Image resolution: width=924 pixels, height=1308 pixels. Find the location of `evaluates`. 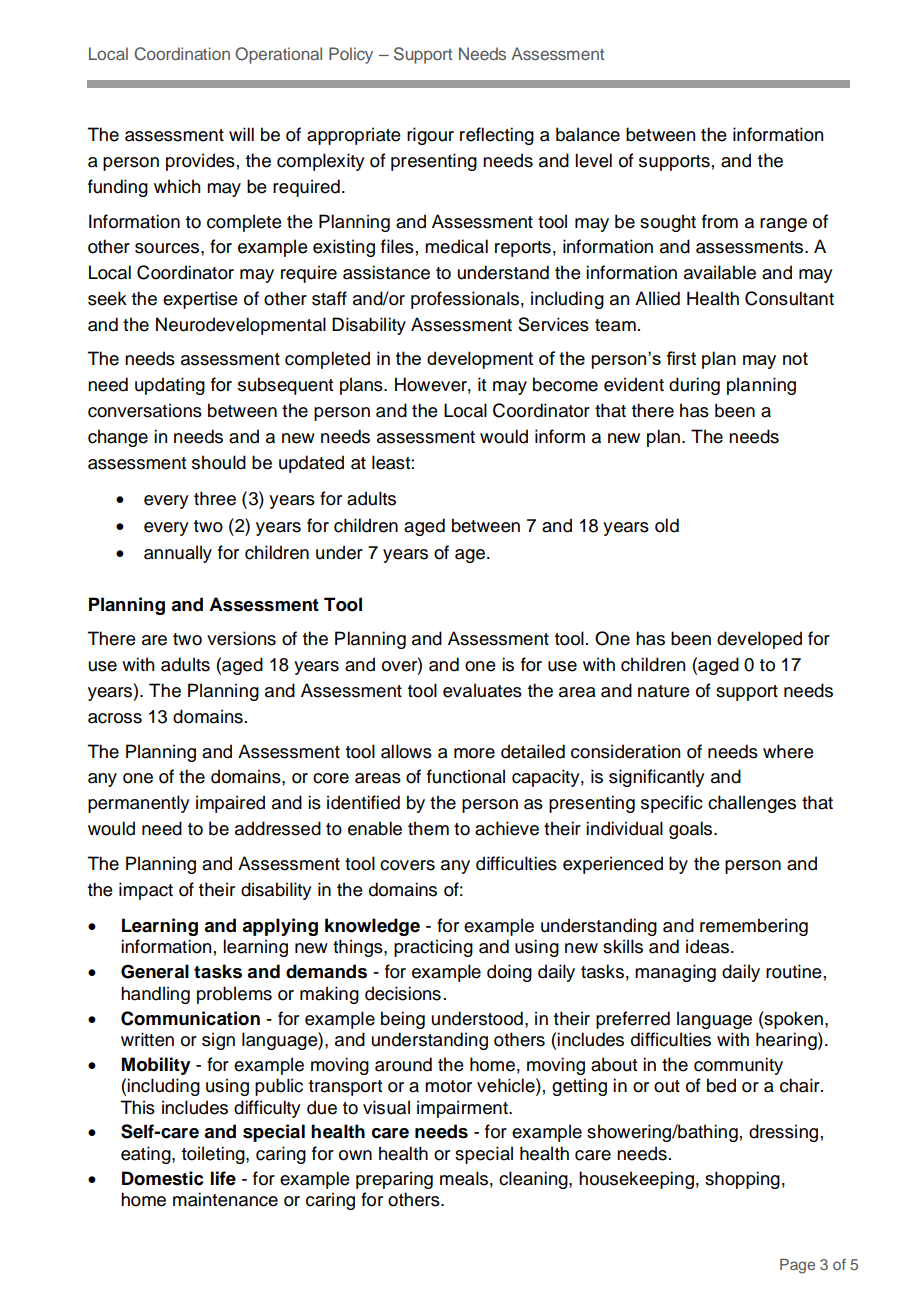

evaluates is located at coordinates (482, 690).
